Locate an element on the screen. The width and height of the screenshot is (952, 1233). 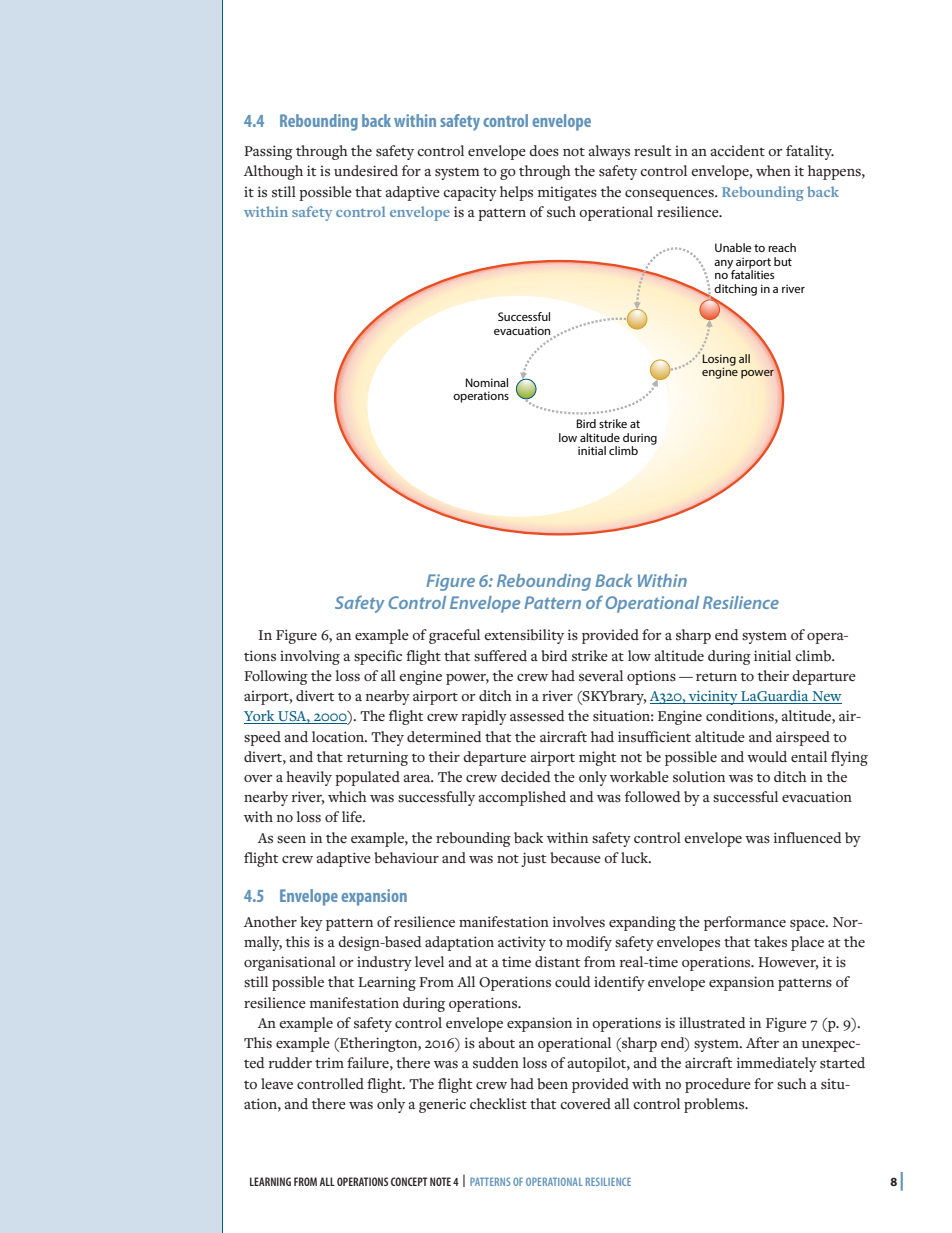
involves is located at coordinates (579, 922).
